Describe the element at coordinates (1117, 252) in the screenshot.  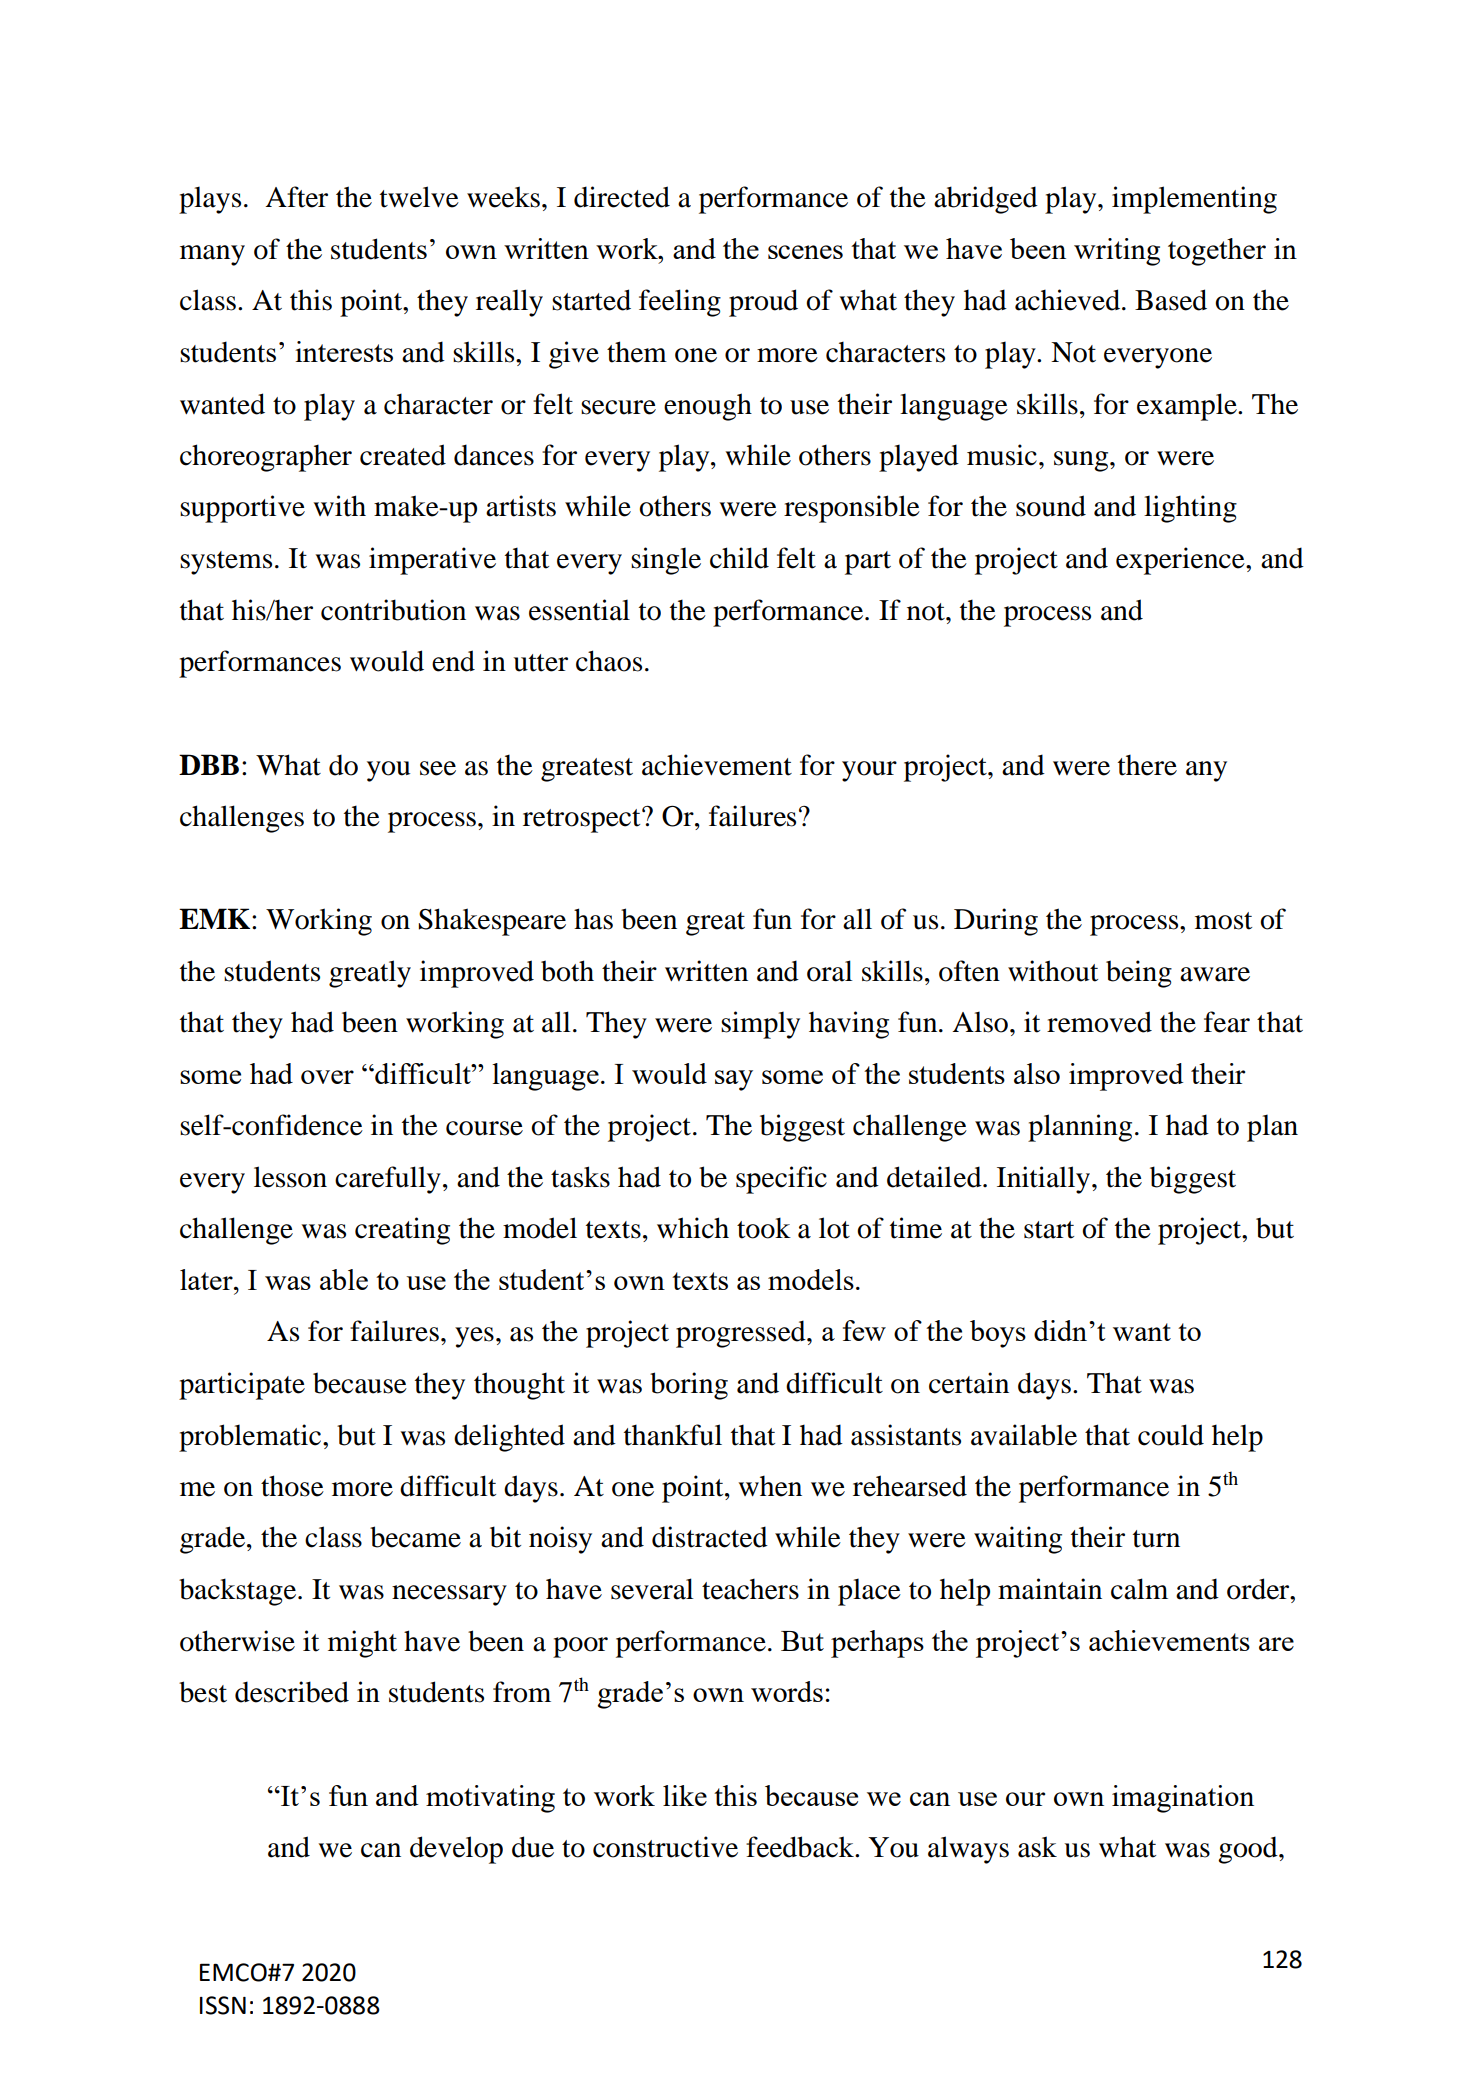
I see `writing` at that location.
